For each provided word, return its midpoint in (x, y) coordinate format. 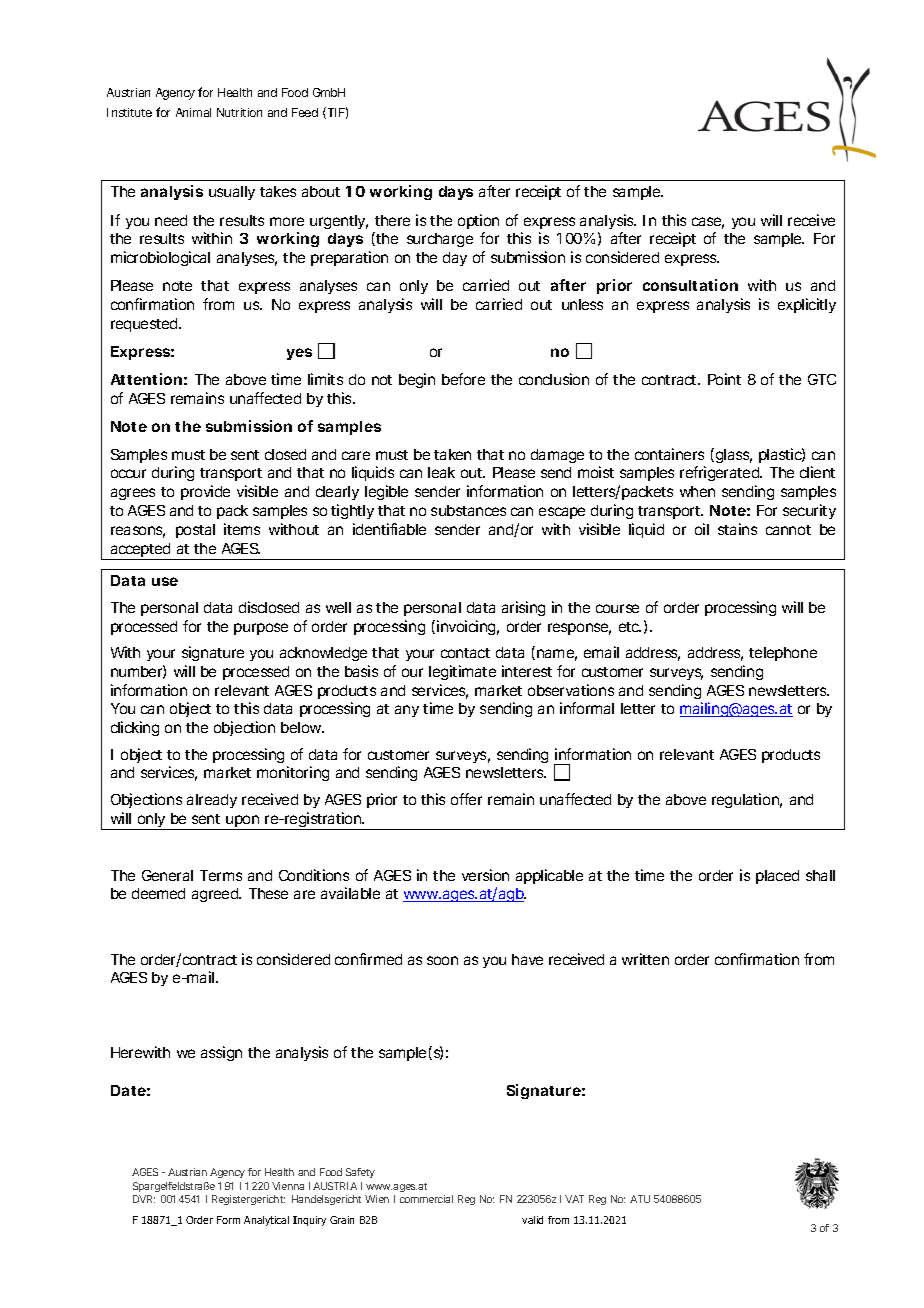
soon (442, 960)
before (463, 379)
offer (466, 799)
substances (468, 510)
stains (737, 529)
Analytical (266, 1221)
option (478, 221)
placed (777, 877)
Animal (193, 112)
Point (724, 379)
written (645, 959)
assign (221, 1053)
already (212, 801)
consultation (690, 285)
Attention (146, 379)
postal (195, 531)
